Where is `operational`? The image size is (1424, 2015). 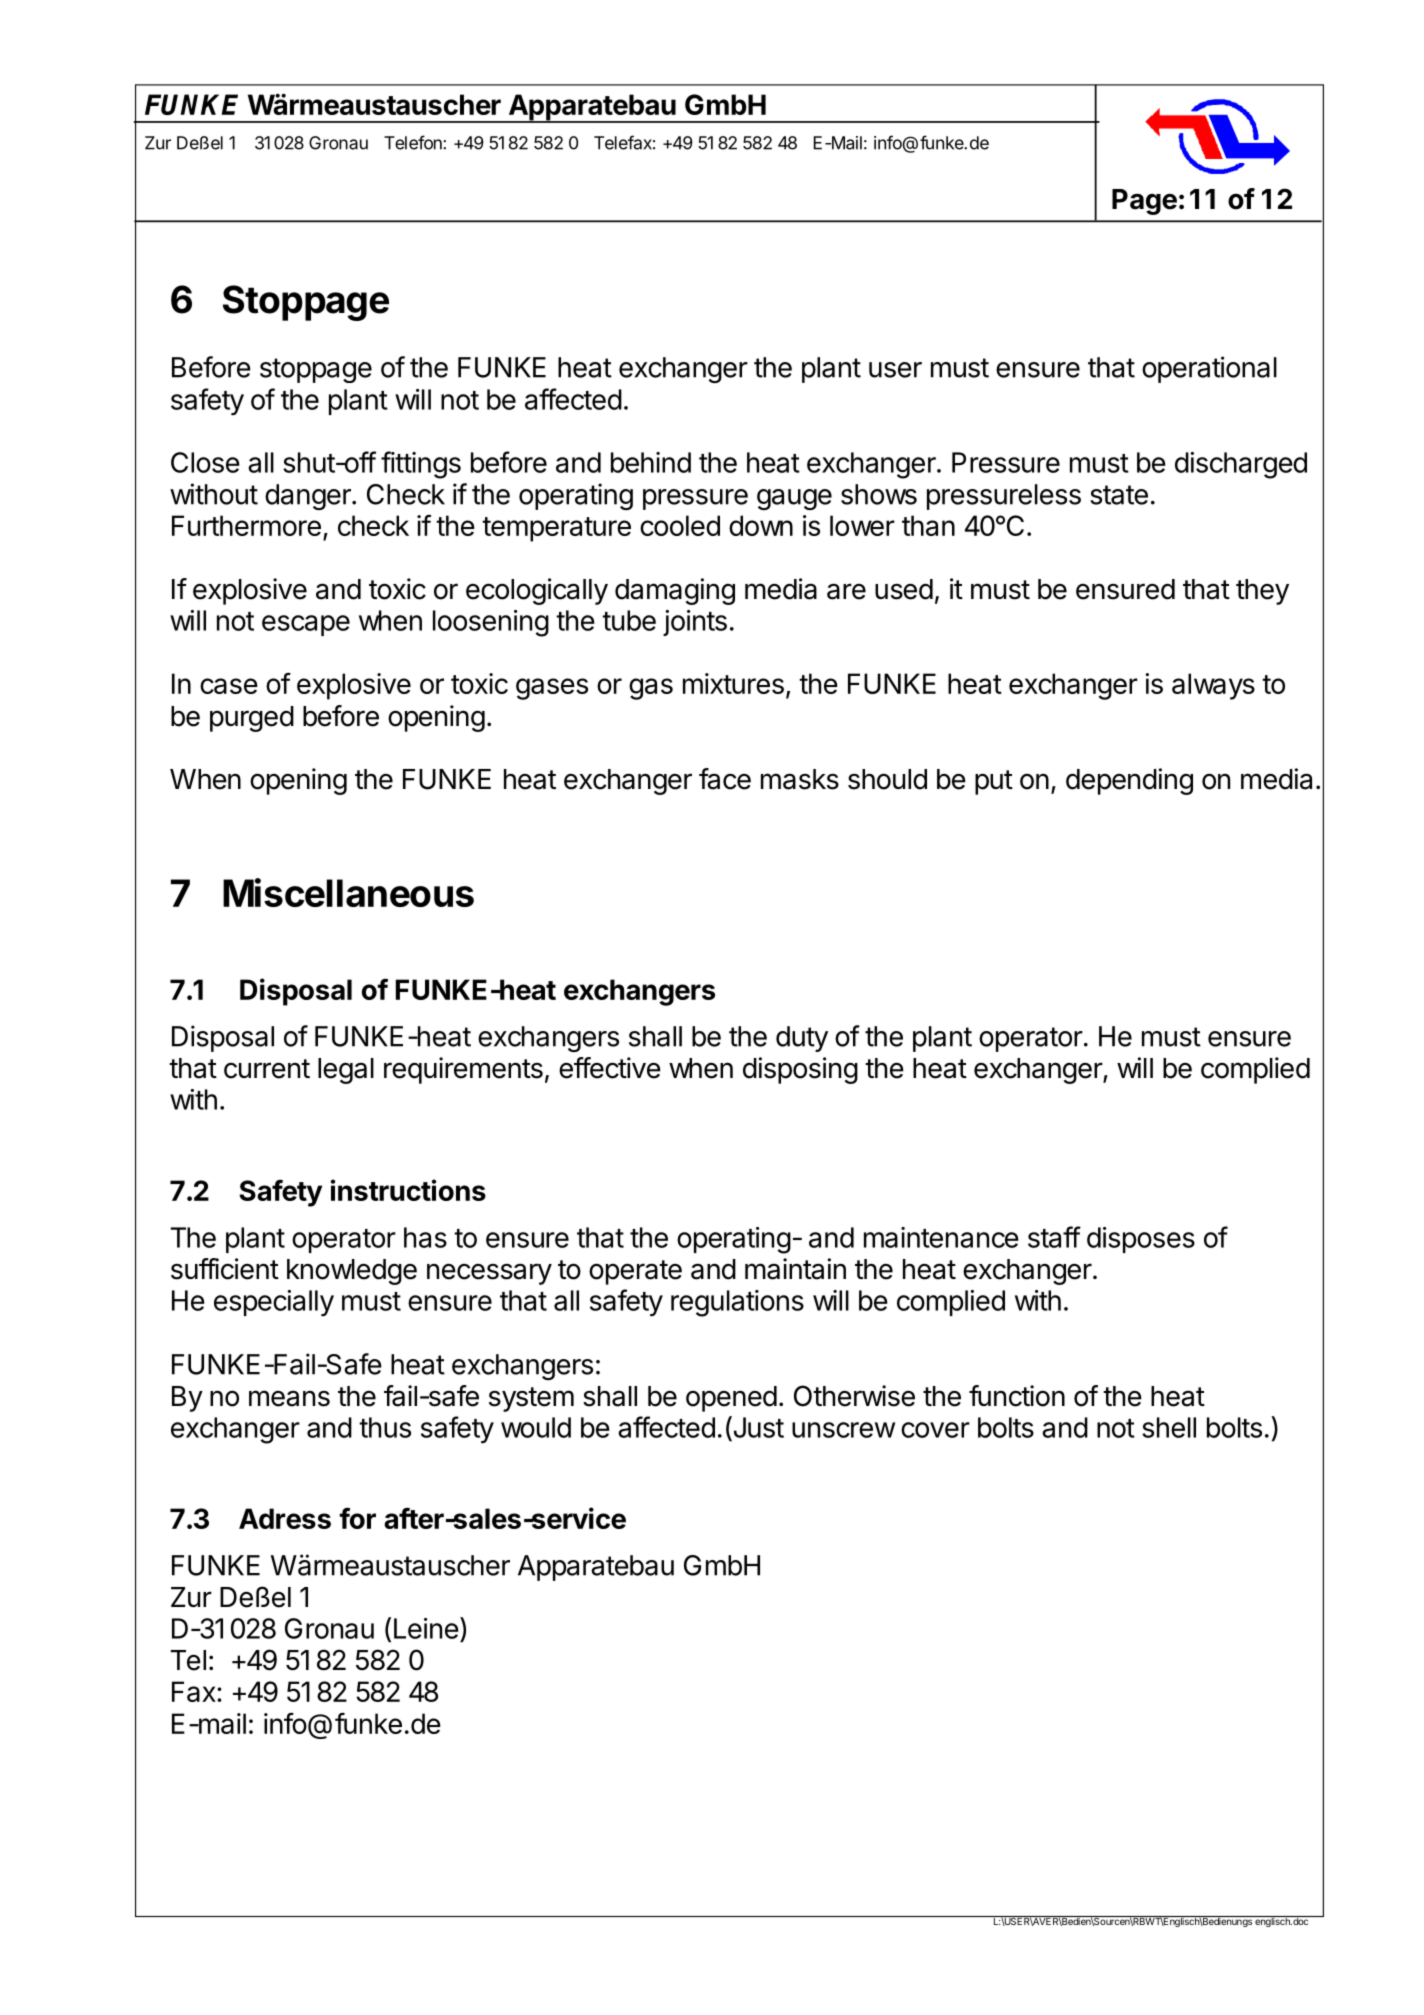
operational is located at coordinates (1209, 369).
